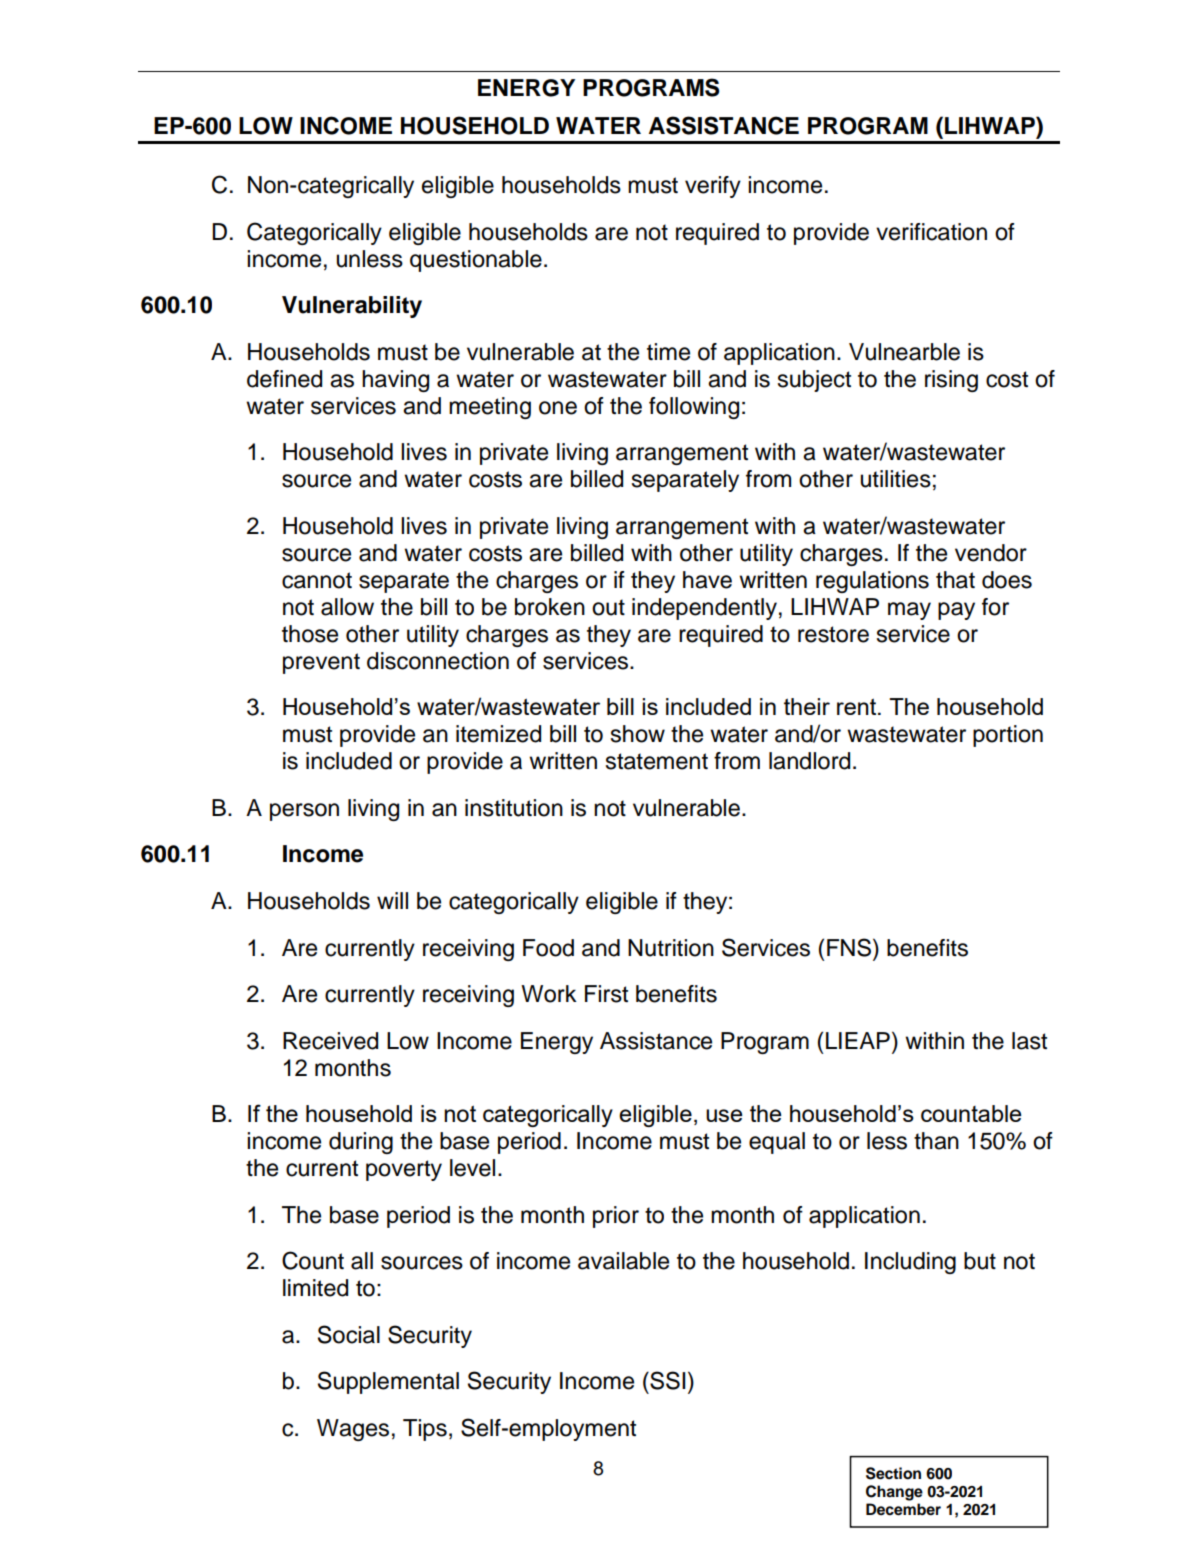 This screenshot has height=1549, width=1197. What do you see at coordinates (931, 232) in the screenshot?
I see `verification` at bounding box center [931, 232].
